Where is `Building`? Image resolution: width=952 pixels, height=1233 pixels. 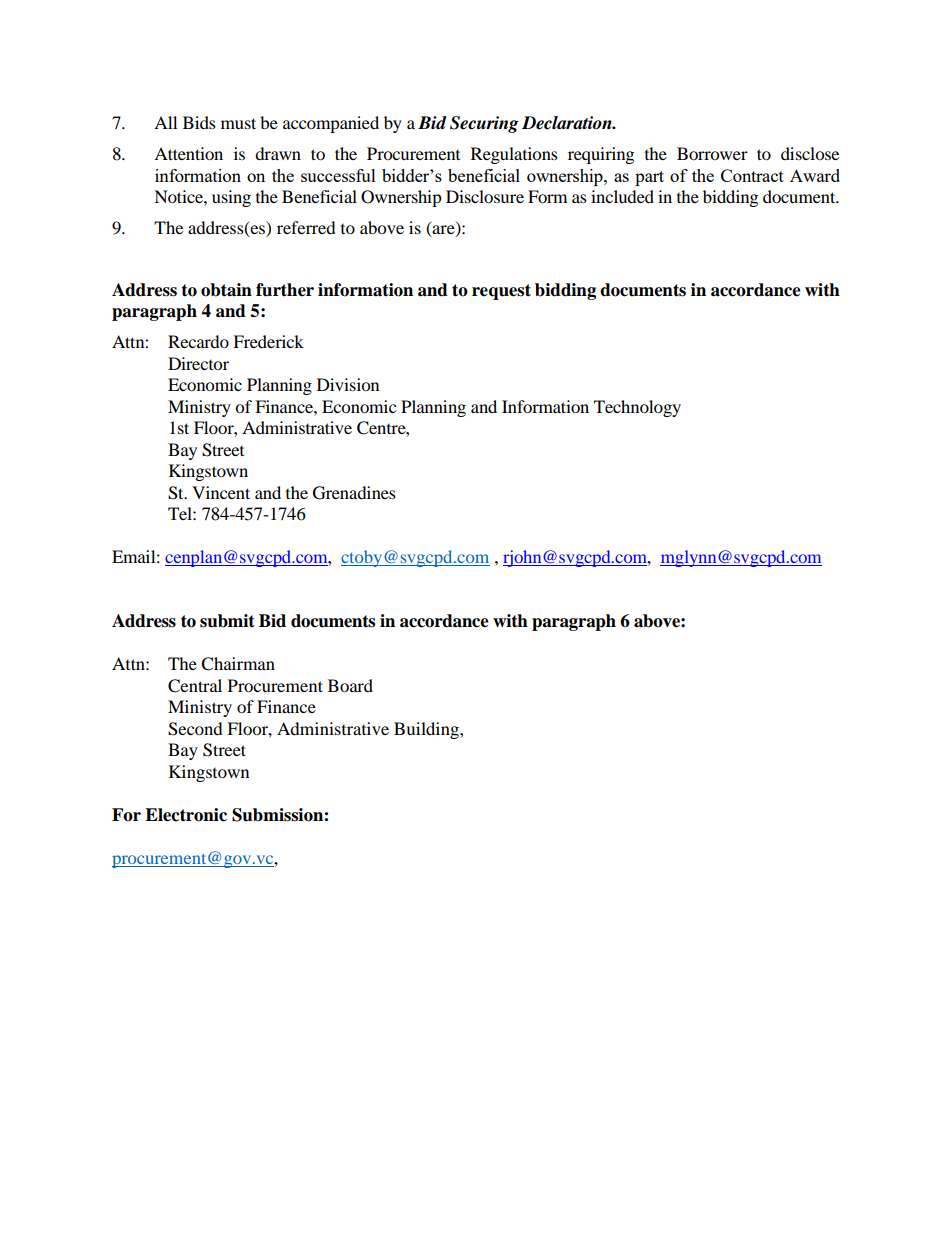
Building is located at coordinates (427, 730).
